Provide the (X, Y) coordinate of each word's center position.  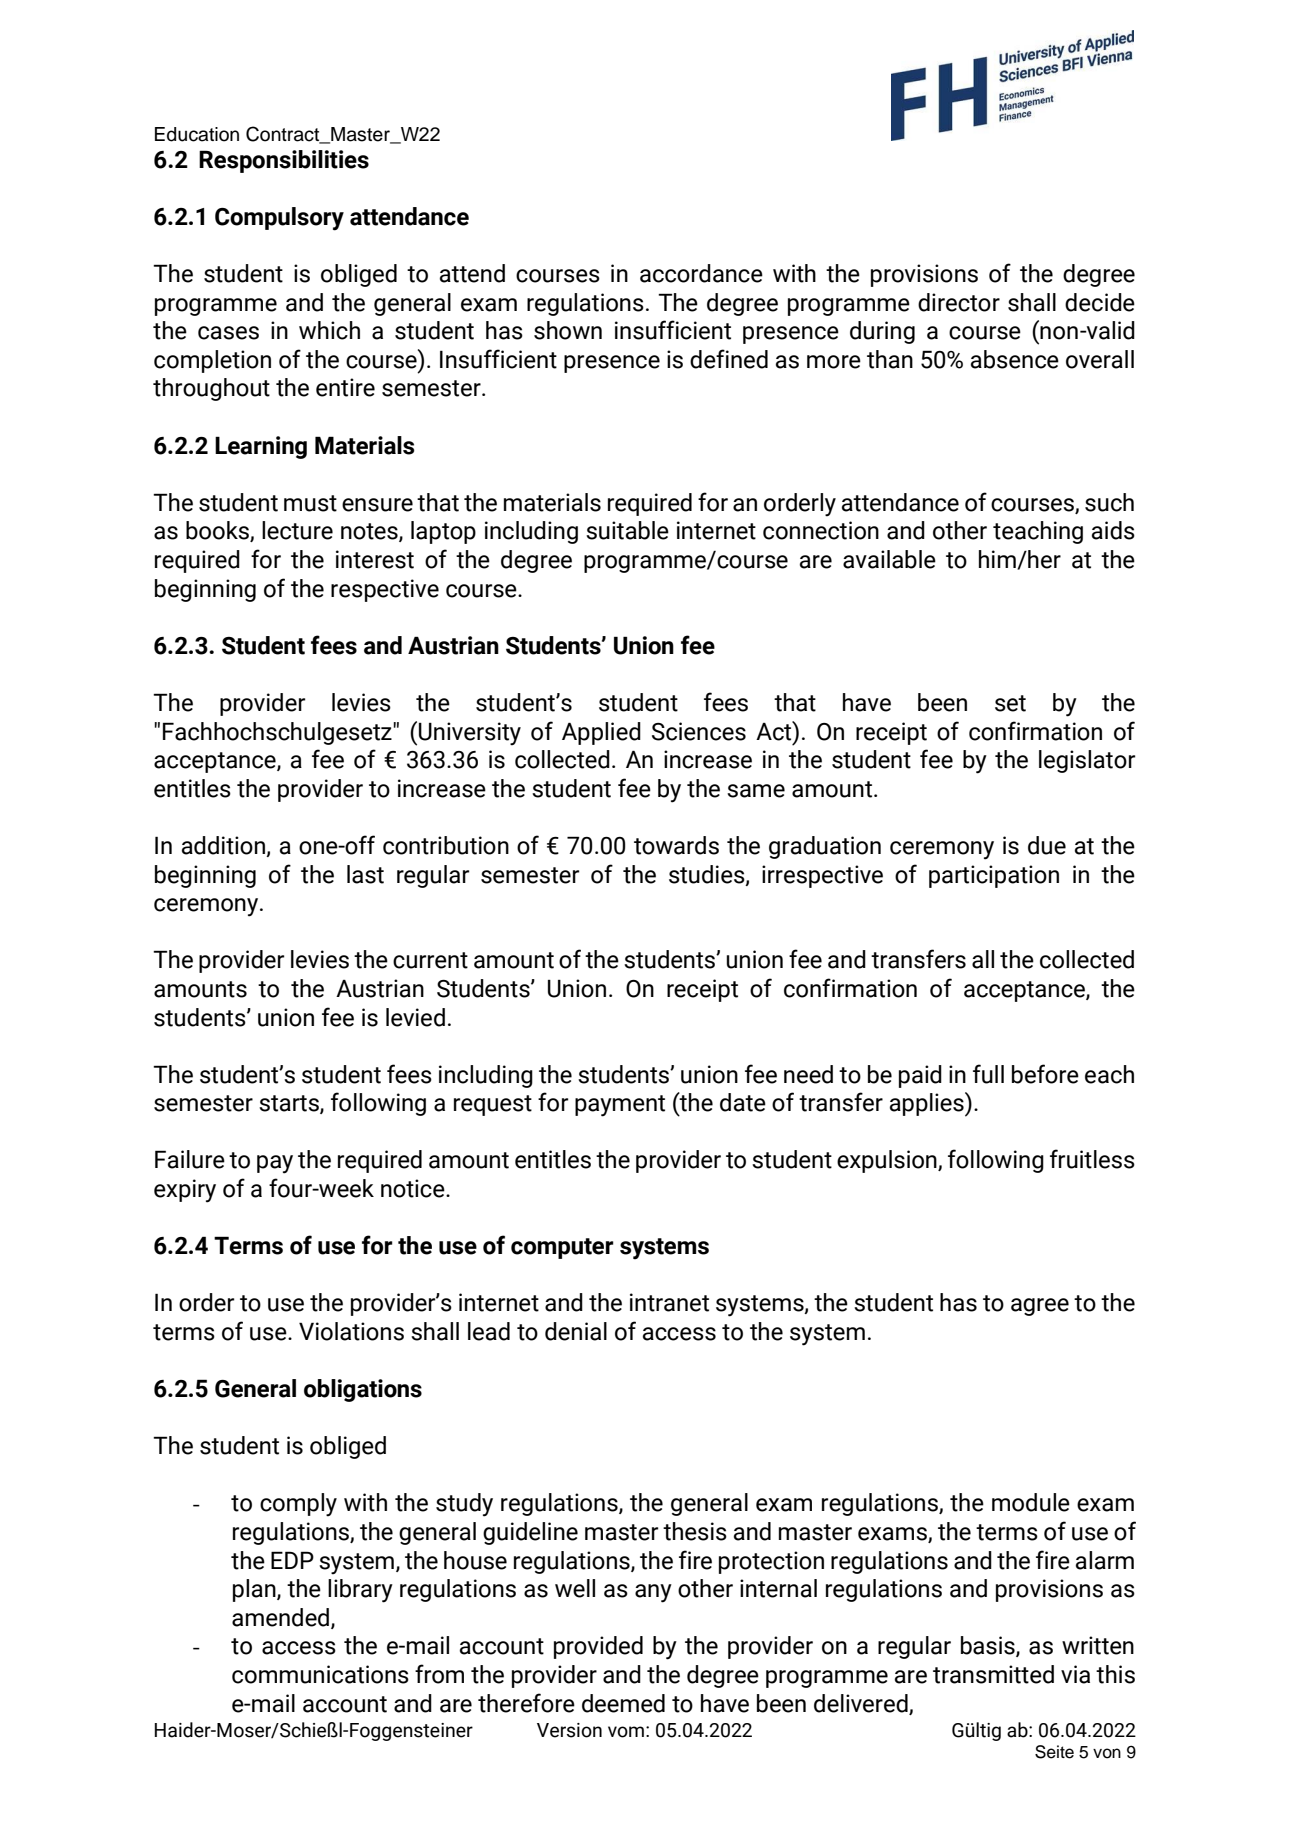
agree (1040, 1307)
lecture (297, 530)
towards (676, 845)
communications (320, 1674)
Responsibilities (284, 161)
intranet (669, 1302)
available (889, 559)
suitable (627, 530)
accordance (701, 273)
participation (994, 876)
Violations (351, 1331)
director (959, 302)
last (365, 874)
